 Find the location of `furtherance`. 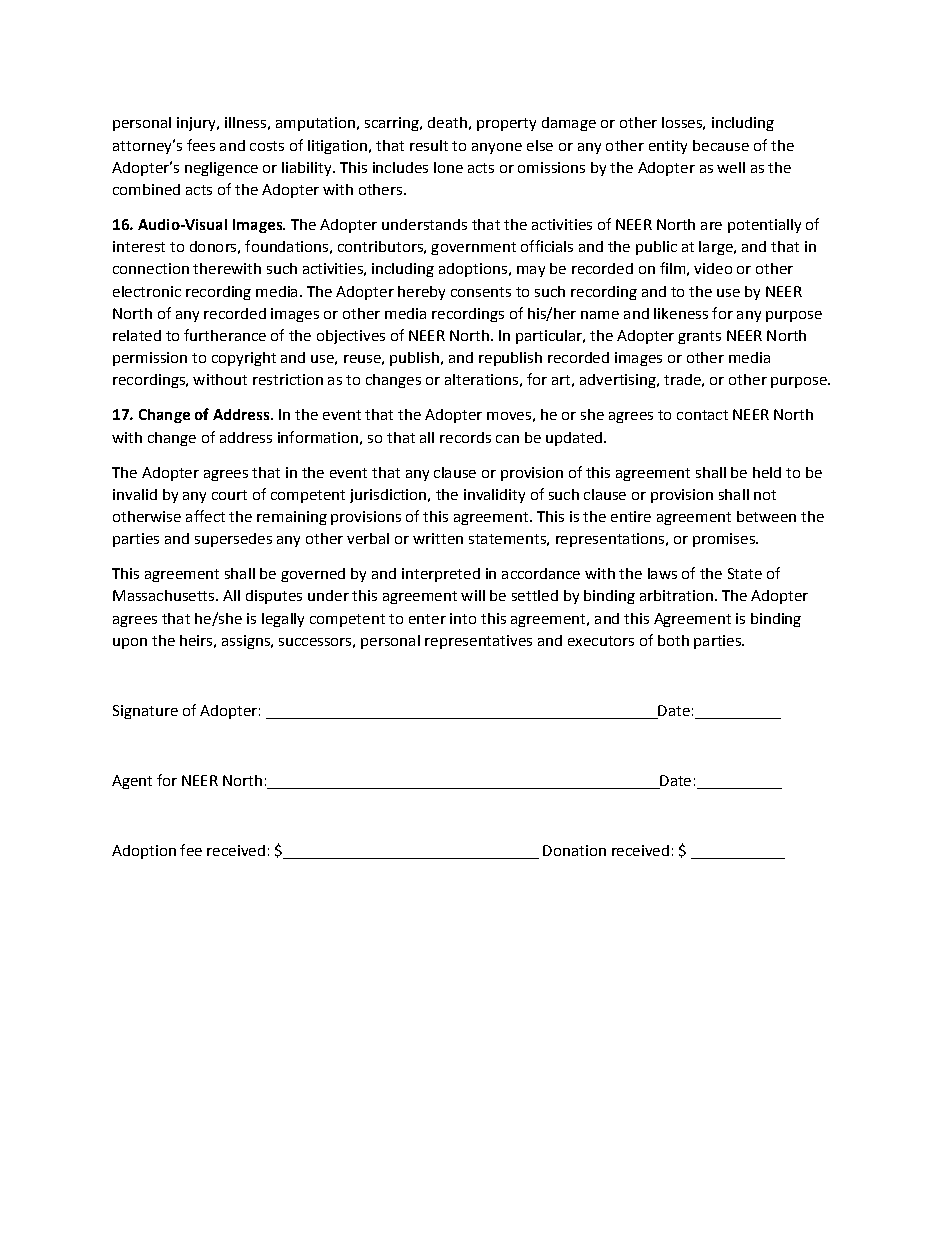

furtherance is located at coordinates (225, 335).
